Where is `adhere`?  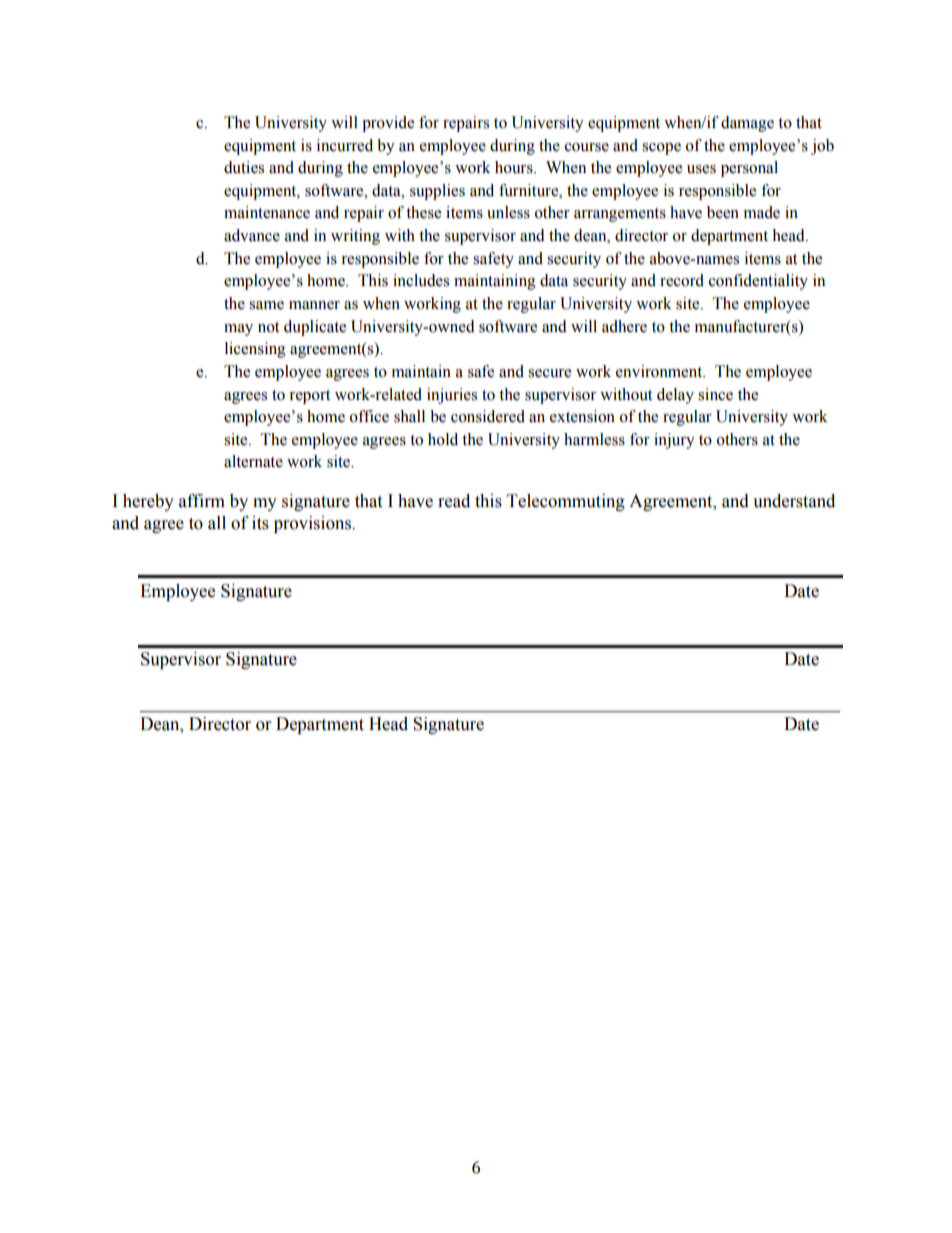
adhere is located at coordinates (624, 326).
